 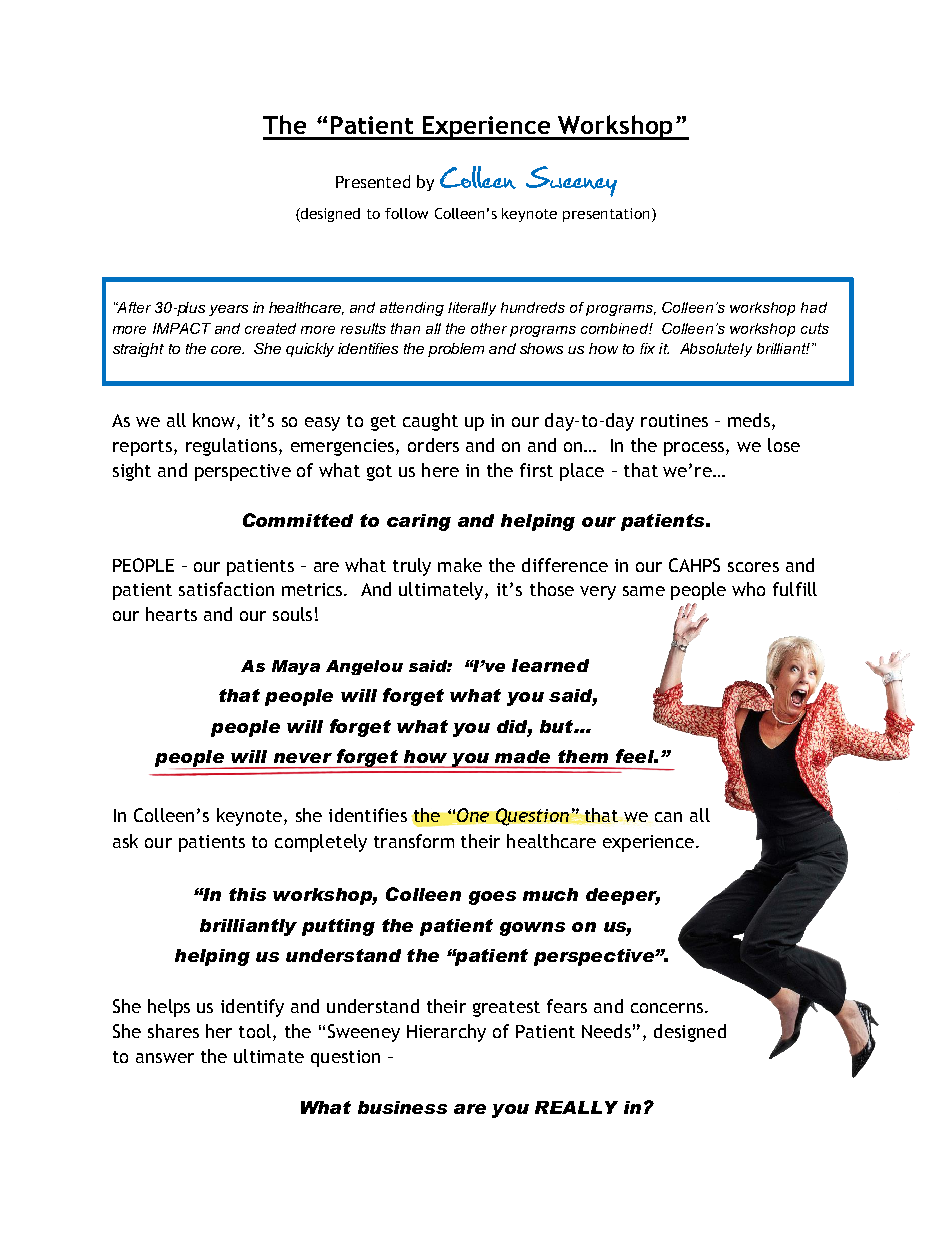 I want to click on presentation, so click(x=606, y=215).
